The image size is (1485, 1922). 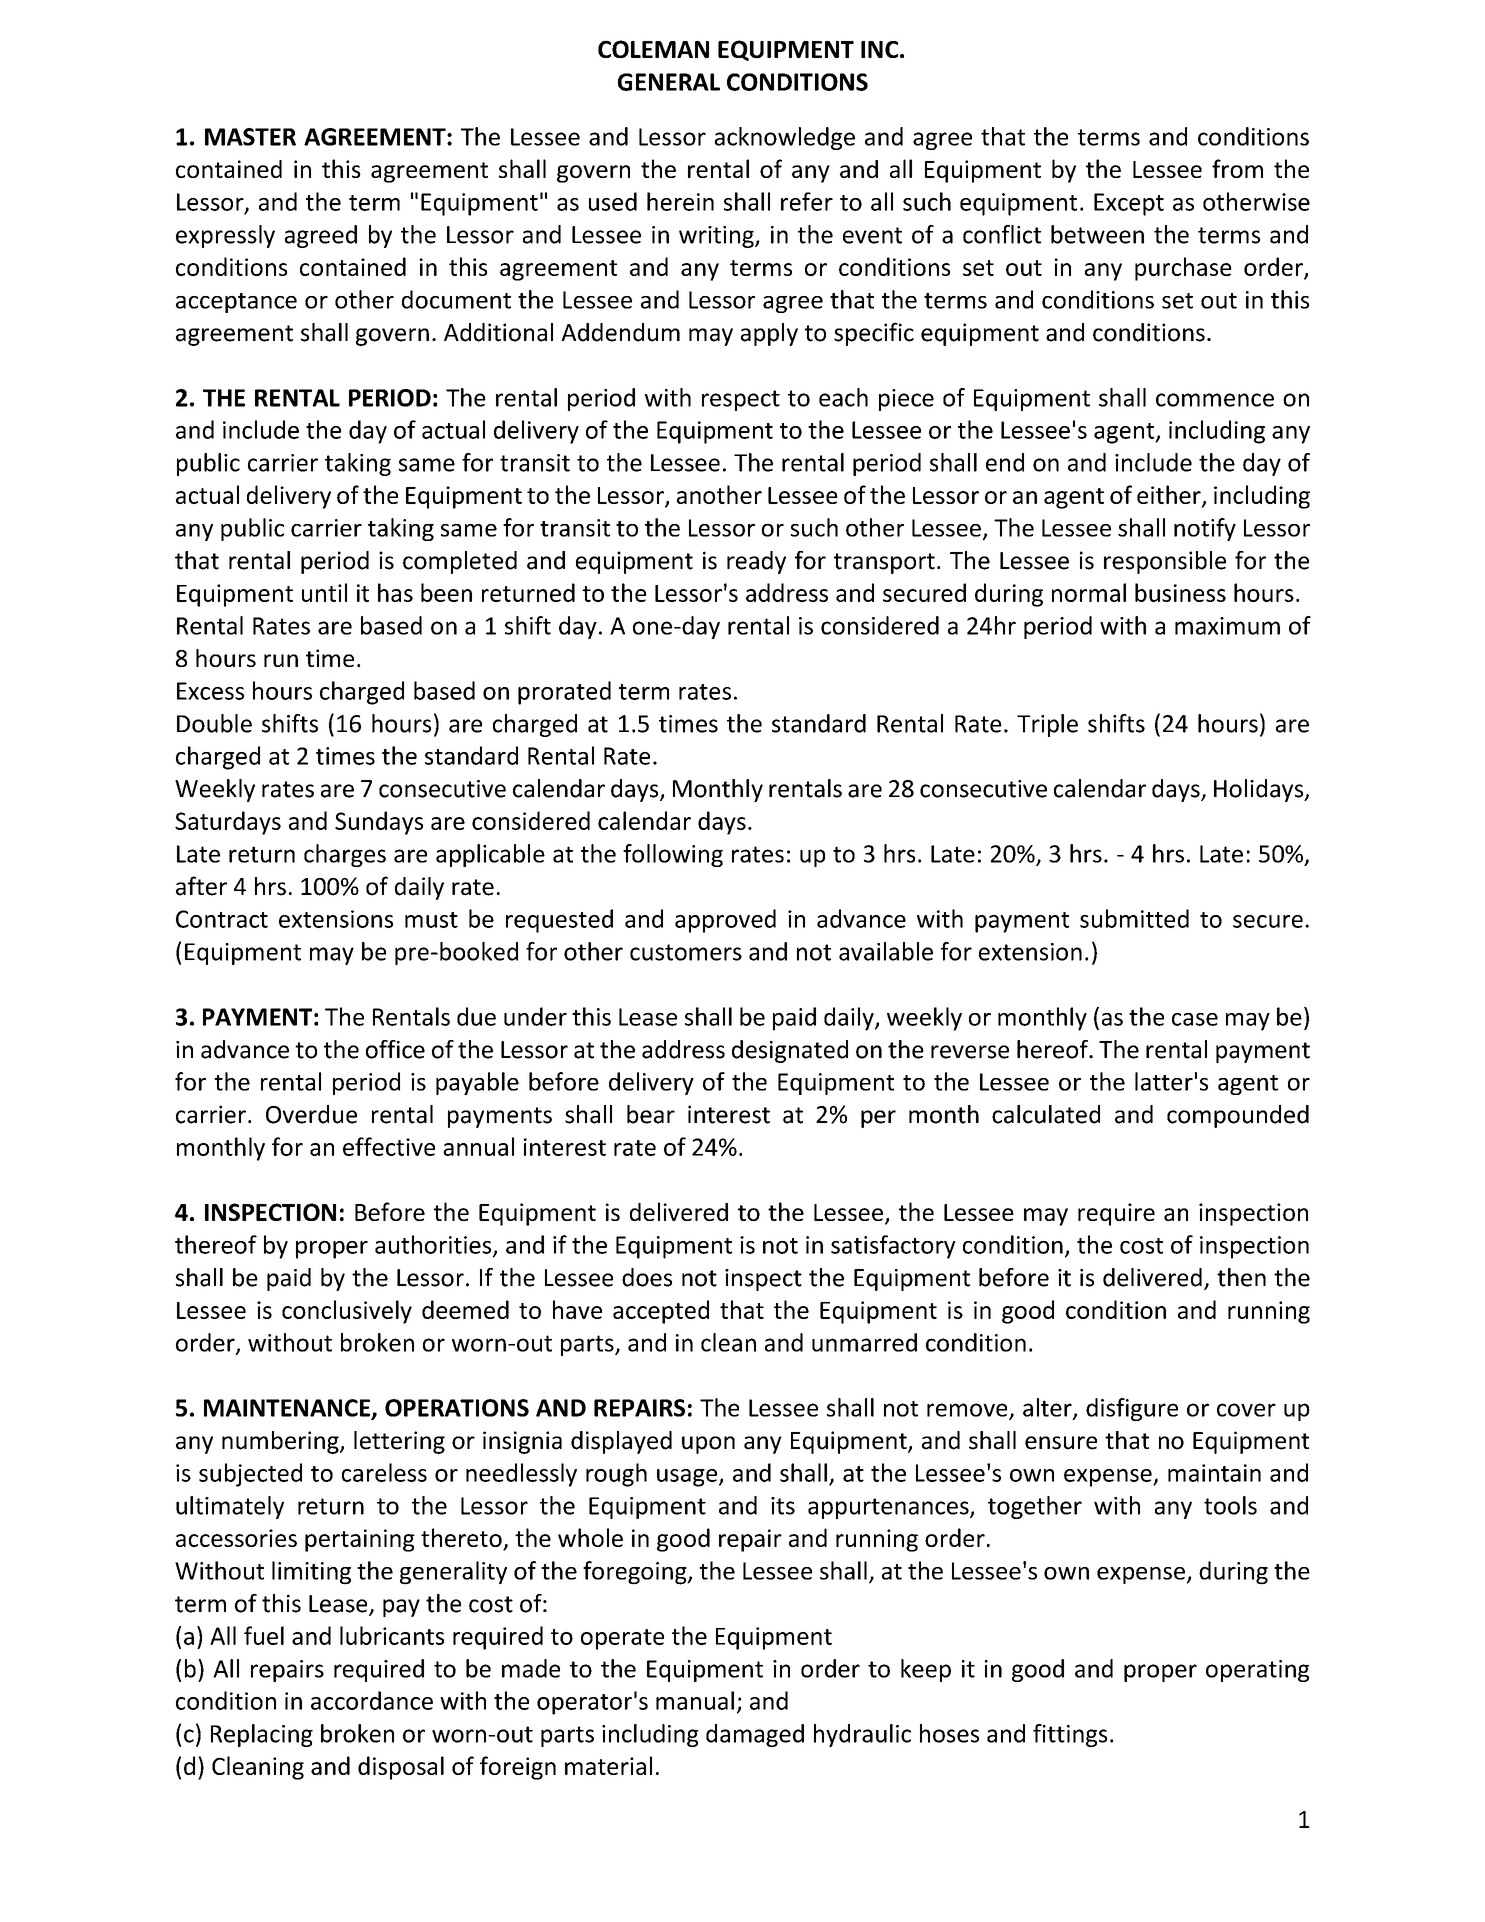 I want to click on Except, so click(x=1129, y=204).
